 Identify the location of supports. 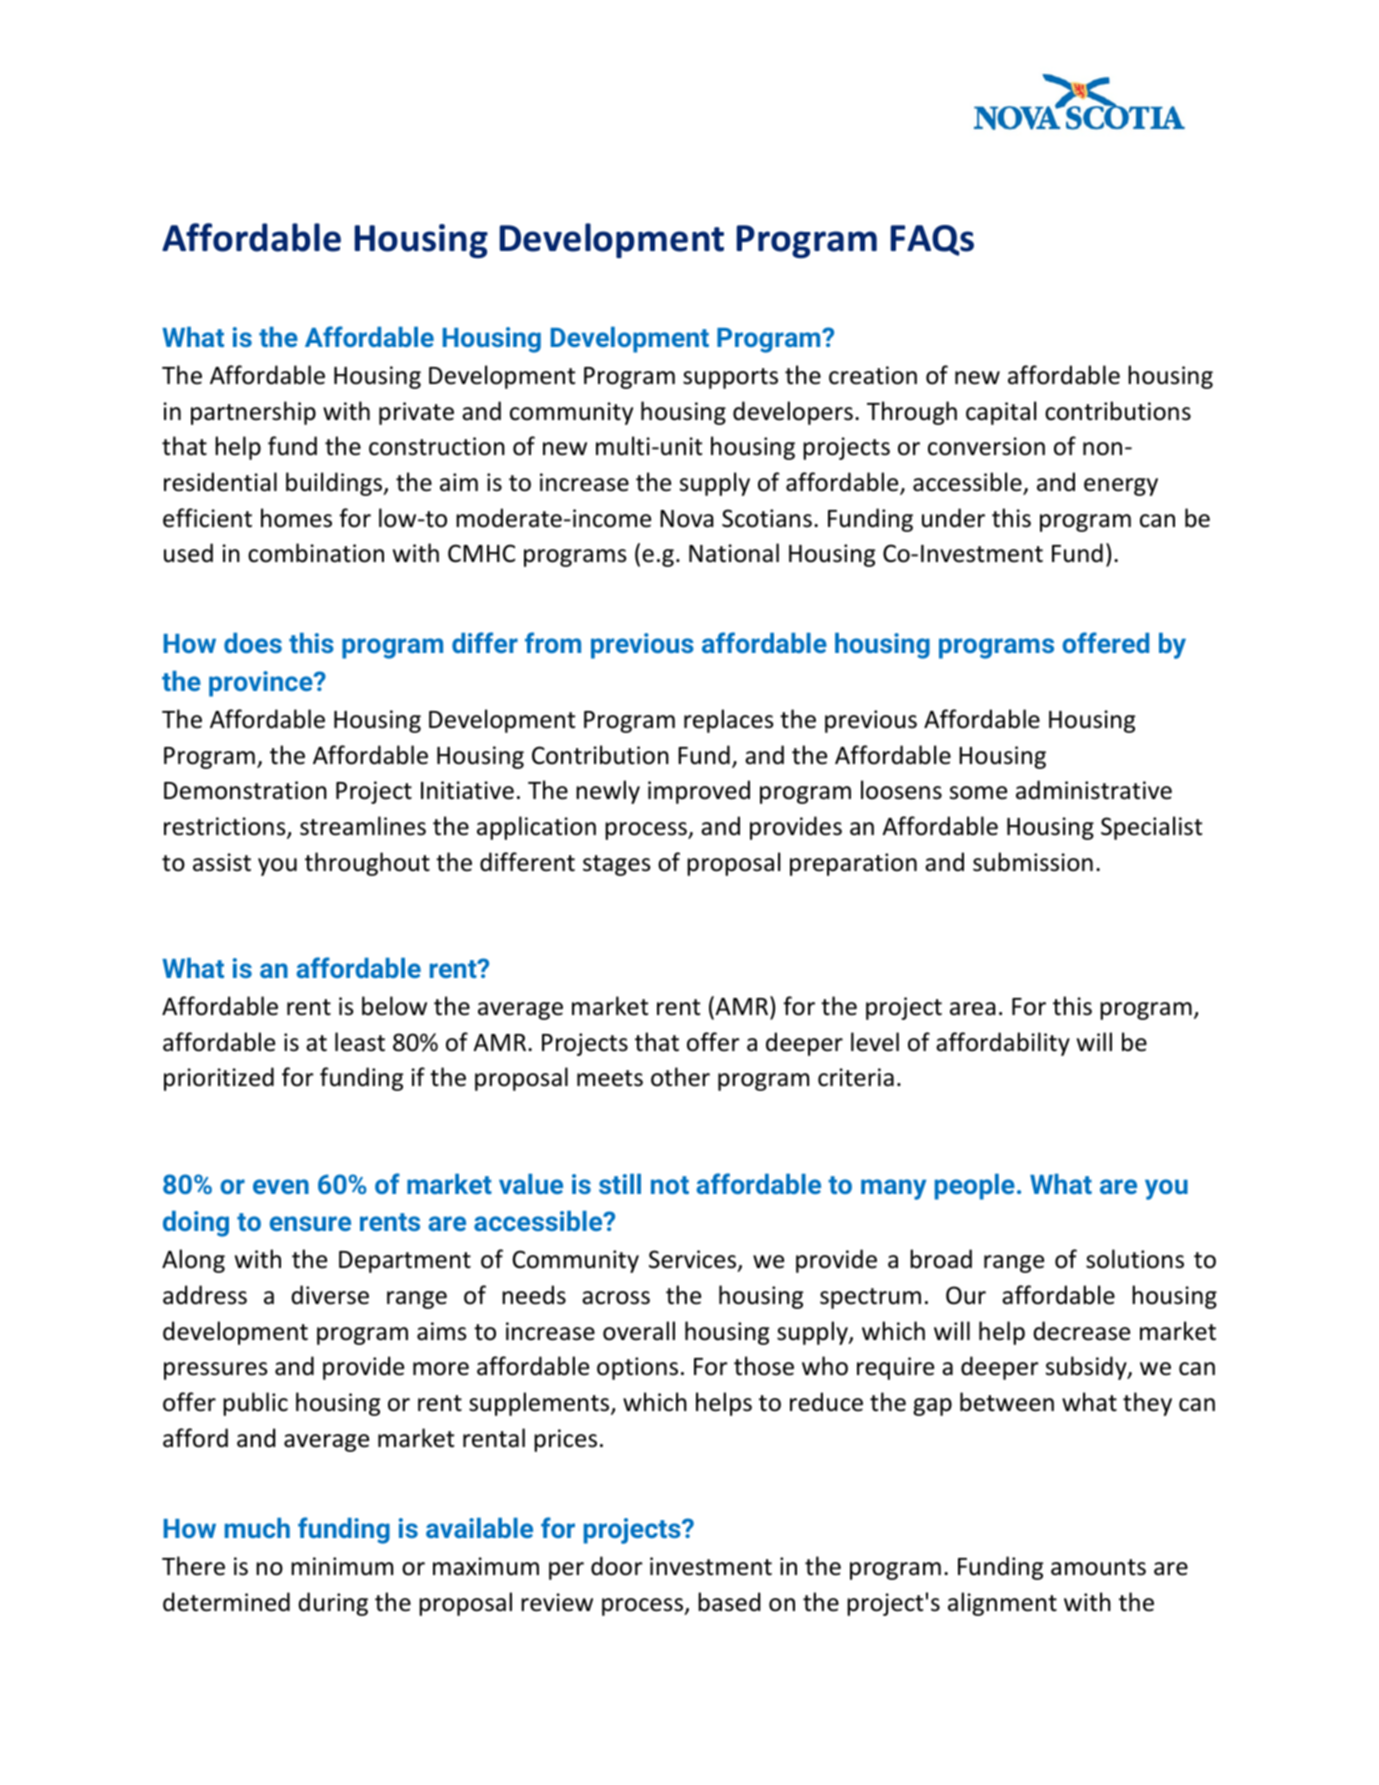
(730, 378).
